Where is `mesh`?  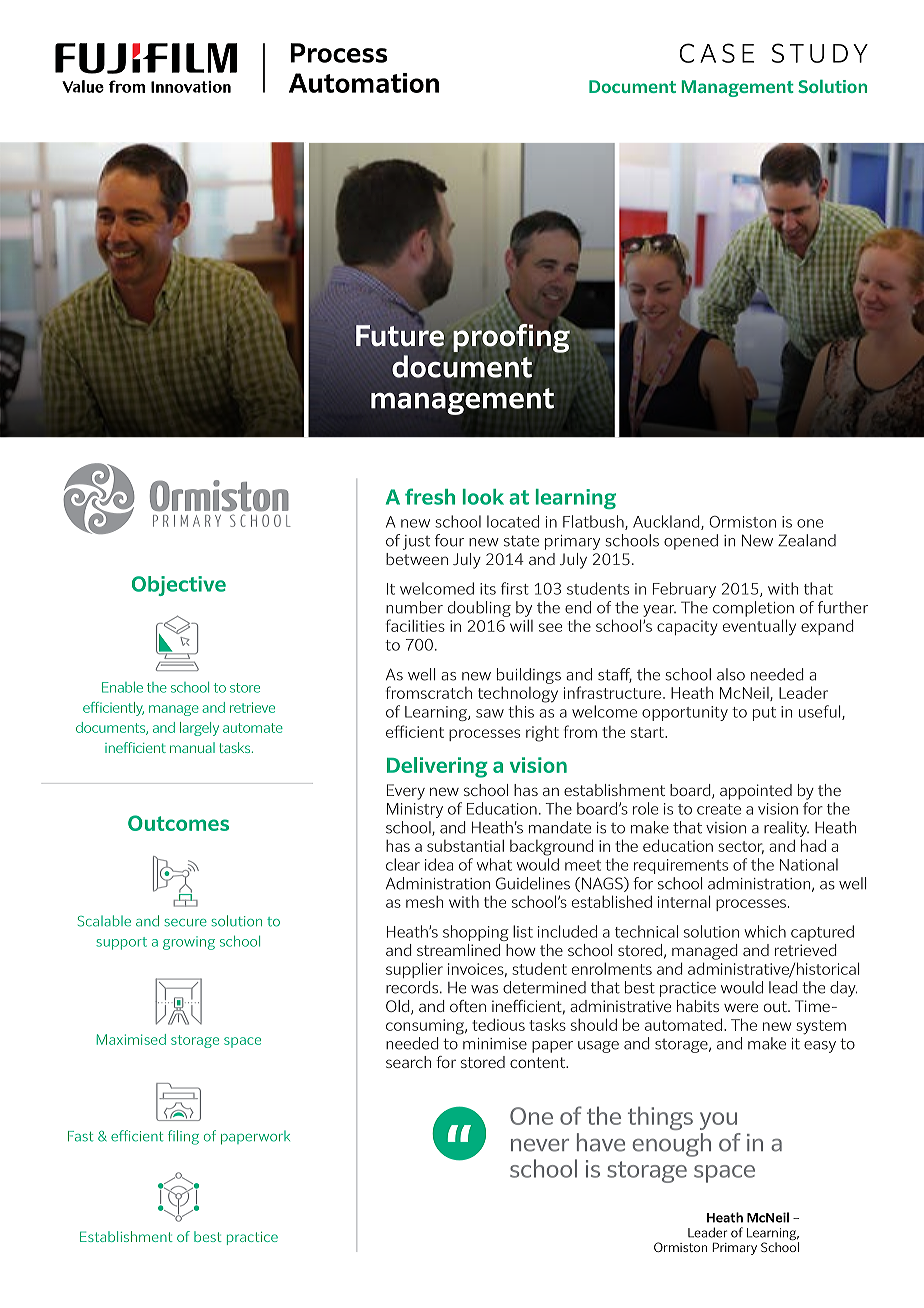
mesh is located at coordinates (424, 902).
